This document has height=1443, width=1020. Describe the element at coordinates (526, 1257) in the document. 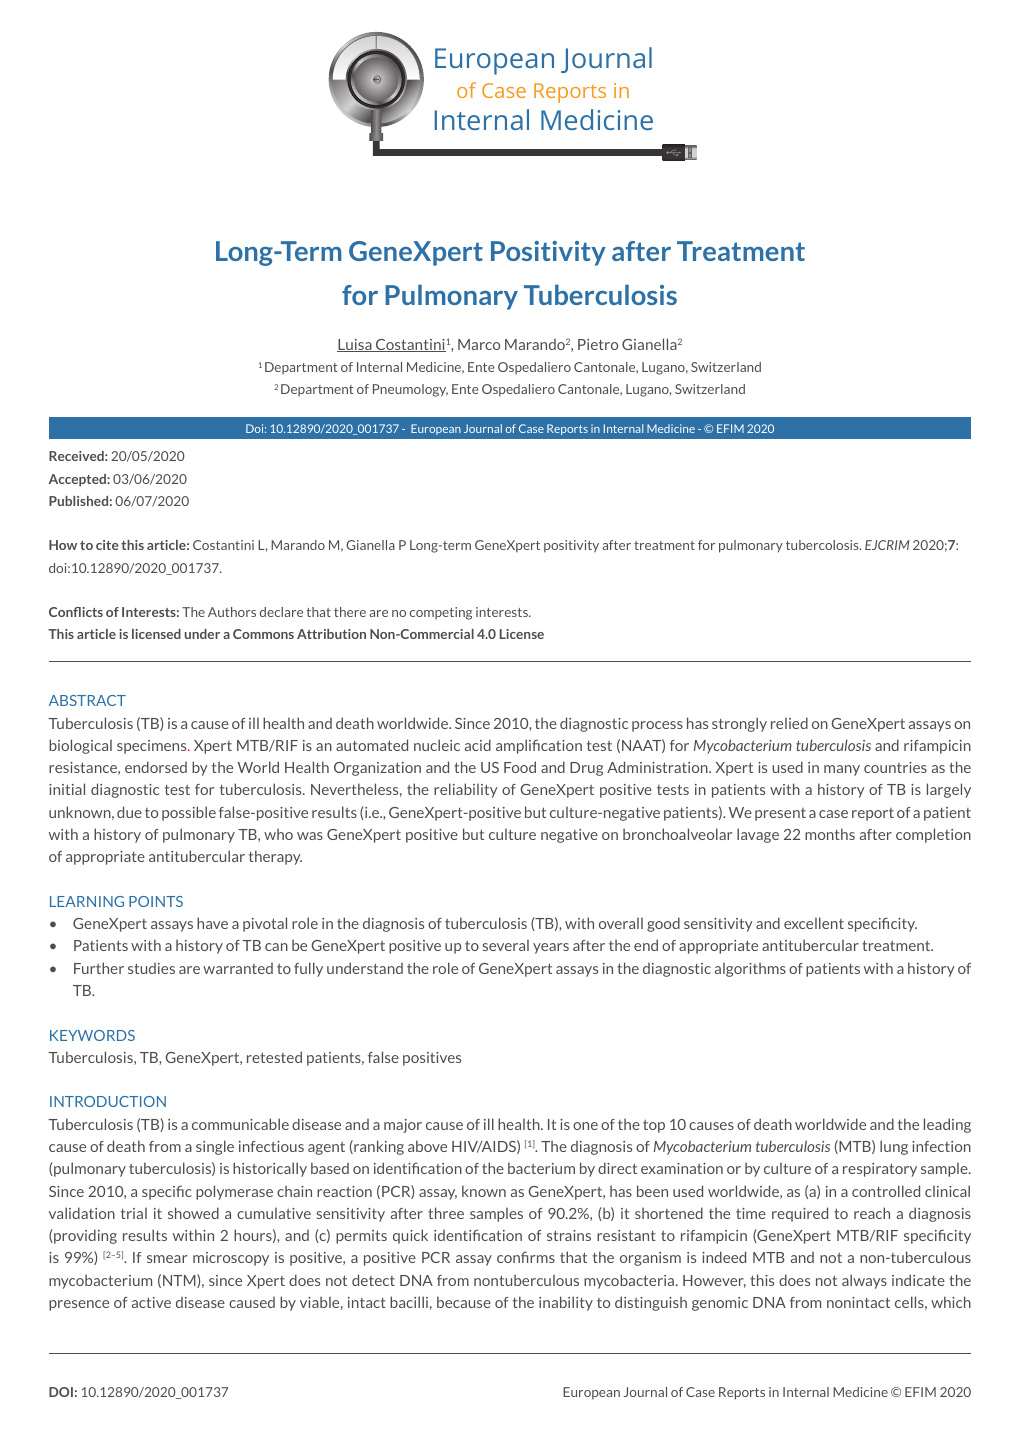

I see `confirms` at that location.
